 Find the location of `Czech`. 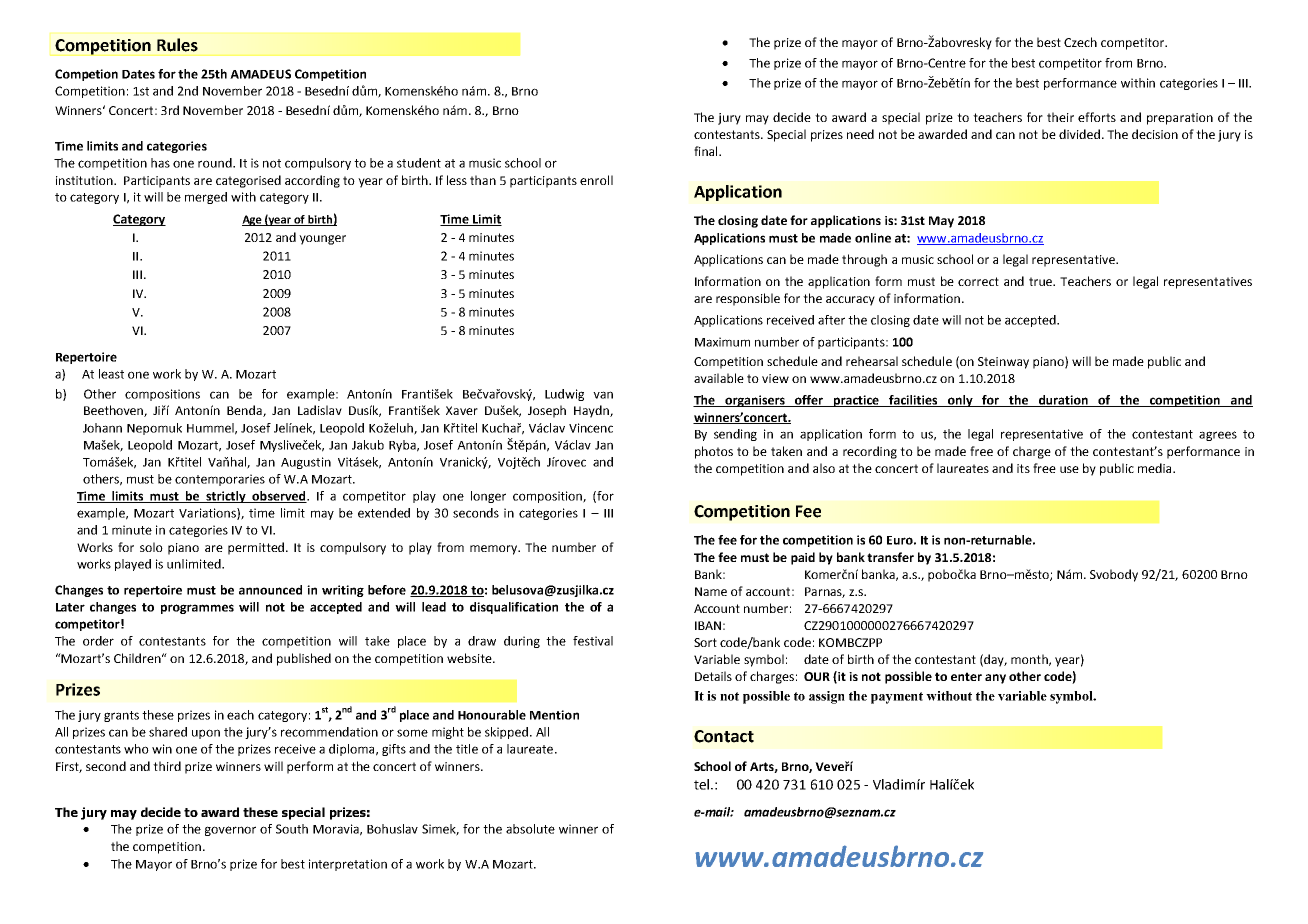

Czech is located at coordinates (1080, 42).
